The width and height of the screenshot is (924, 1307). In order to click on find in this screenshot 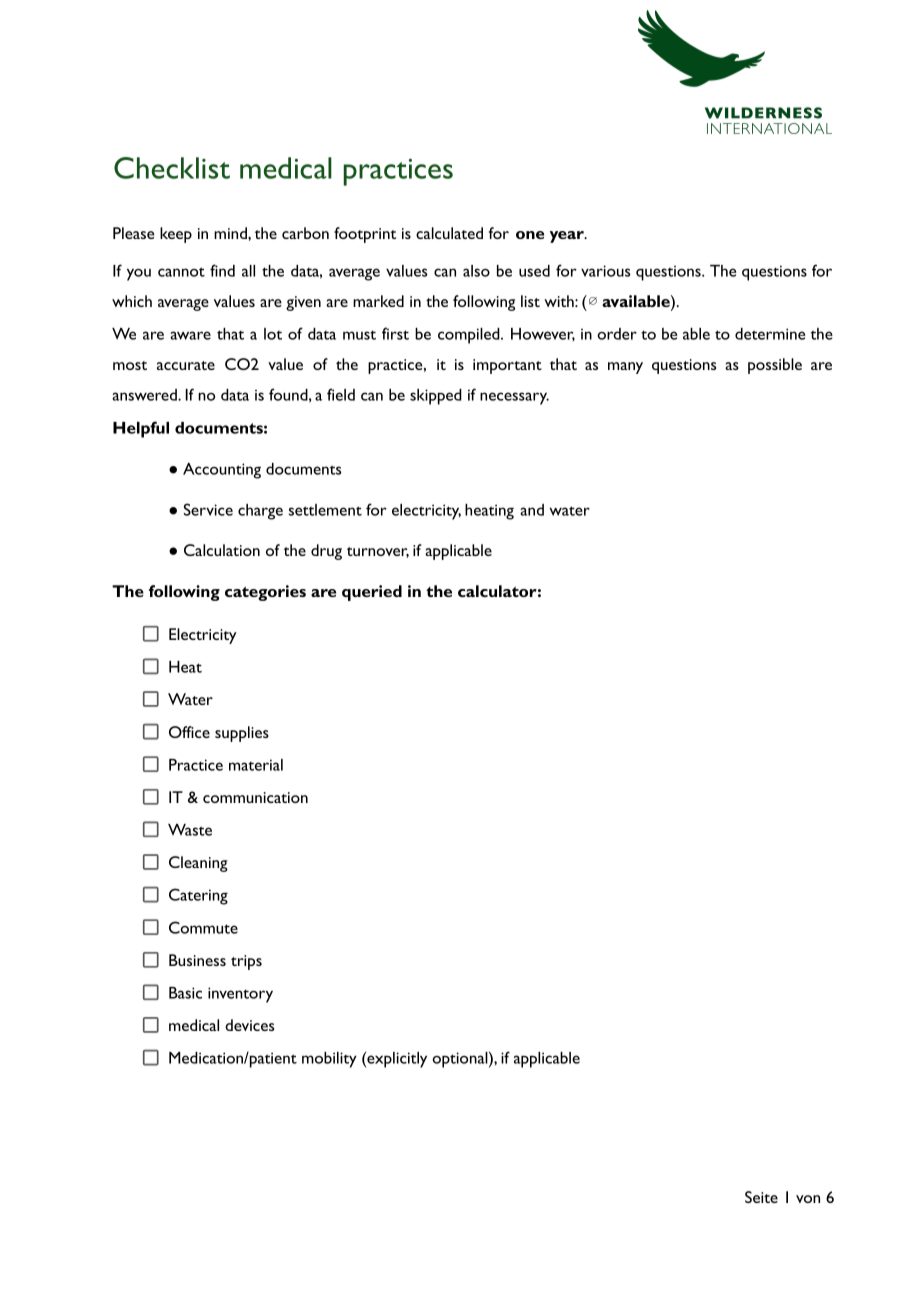, I will do `click(222, 270)`.
